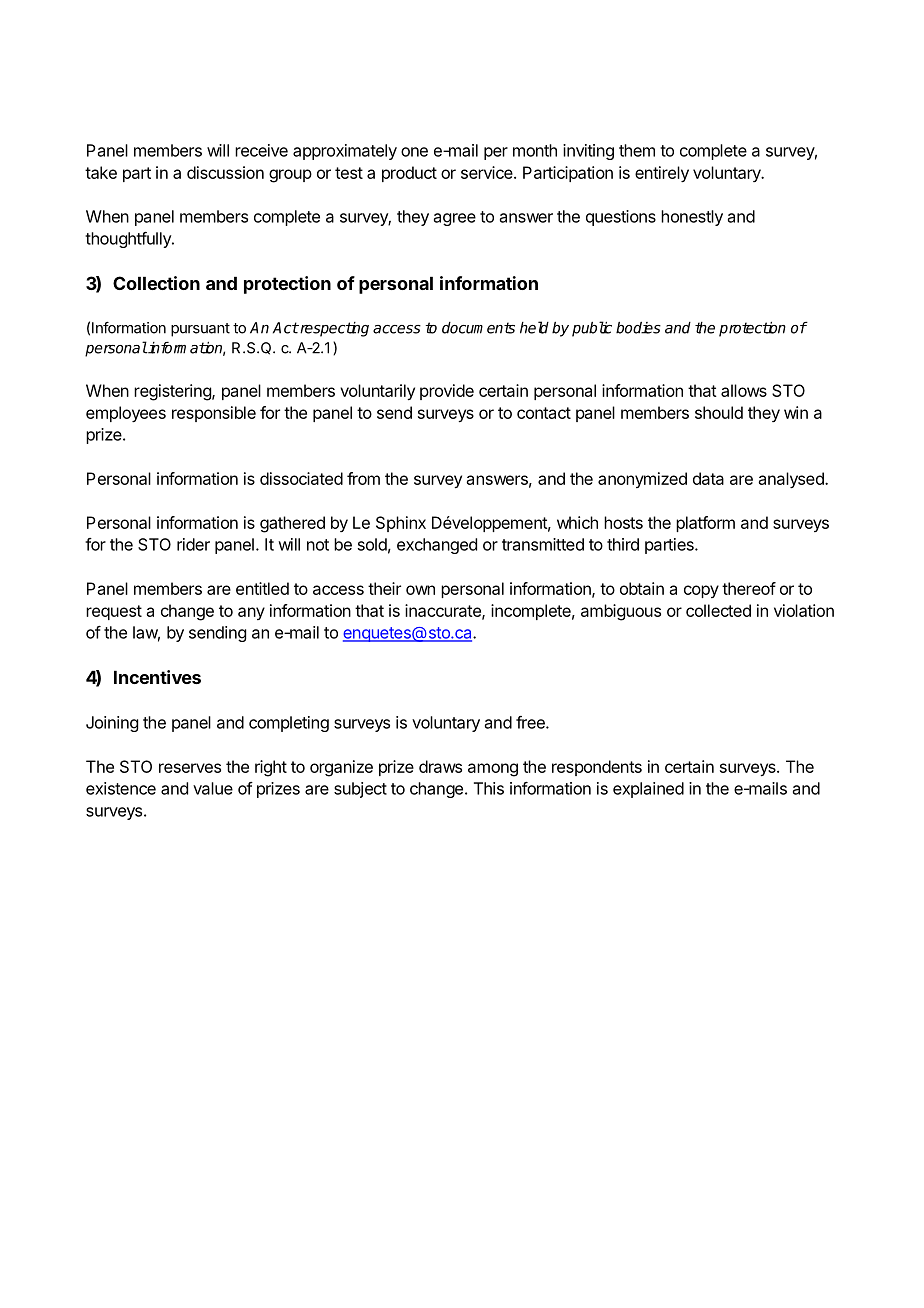 This document has width=924, height=1308. Describe the element at coordinates (662, 174) in the document. I see `entirely` at that location.
